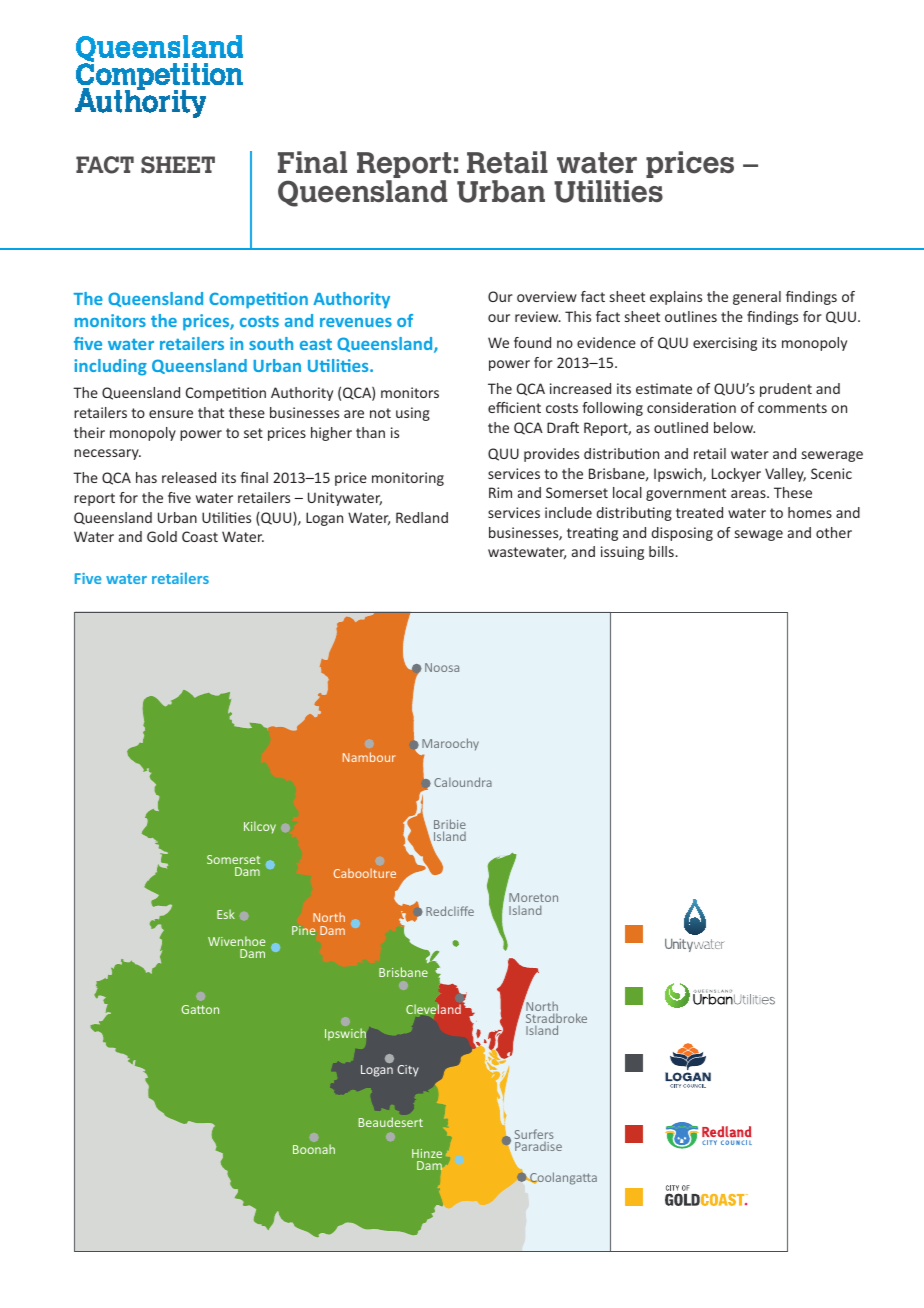 The image size is (924, 1308). What do you see at coordinates (759, 535) in the screenshot?
I see `sewage` at bounding box center [759, 535].
